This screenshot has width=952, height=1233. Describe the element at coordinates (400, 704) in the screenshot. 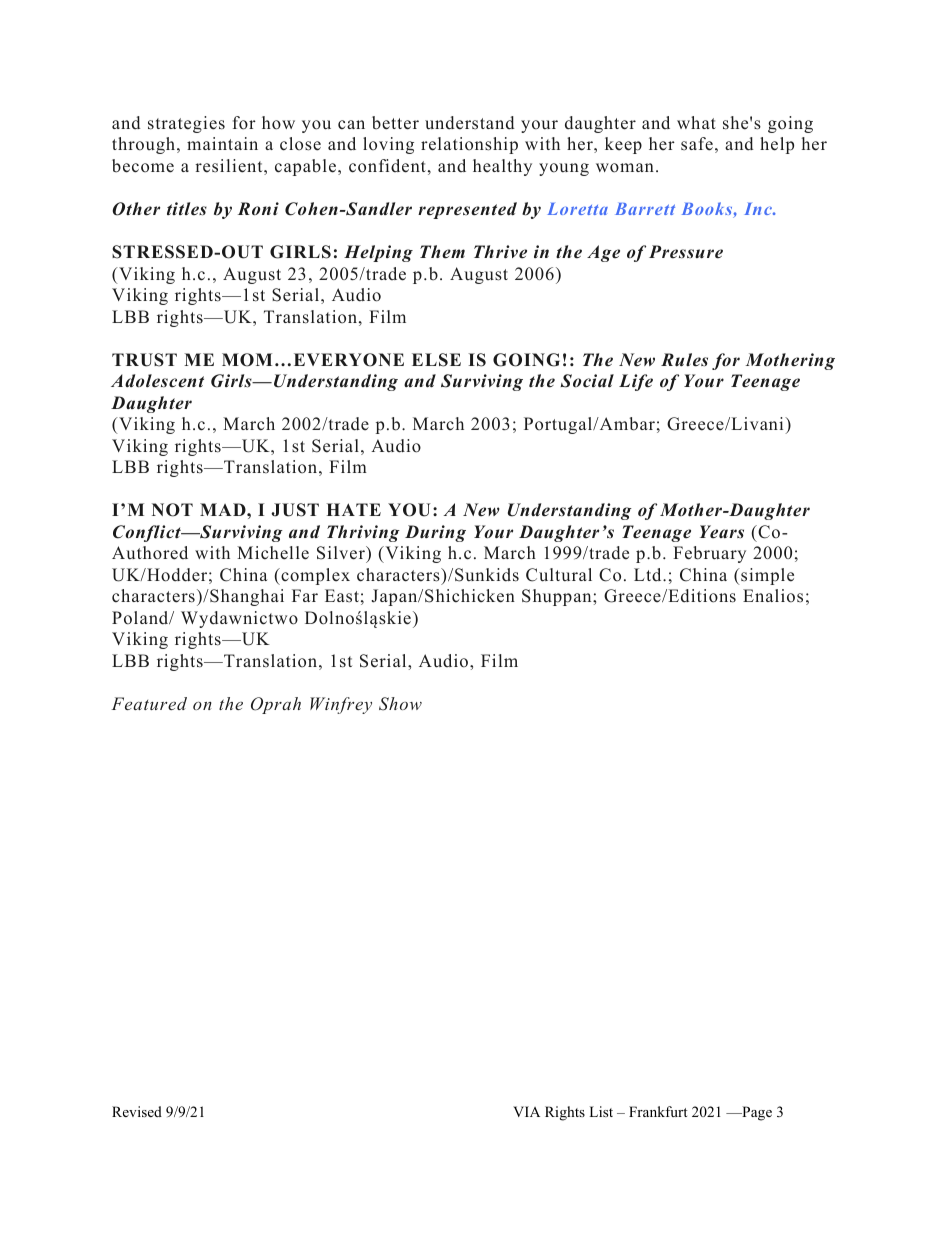

I see `Show` at that location.
